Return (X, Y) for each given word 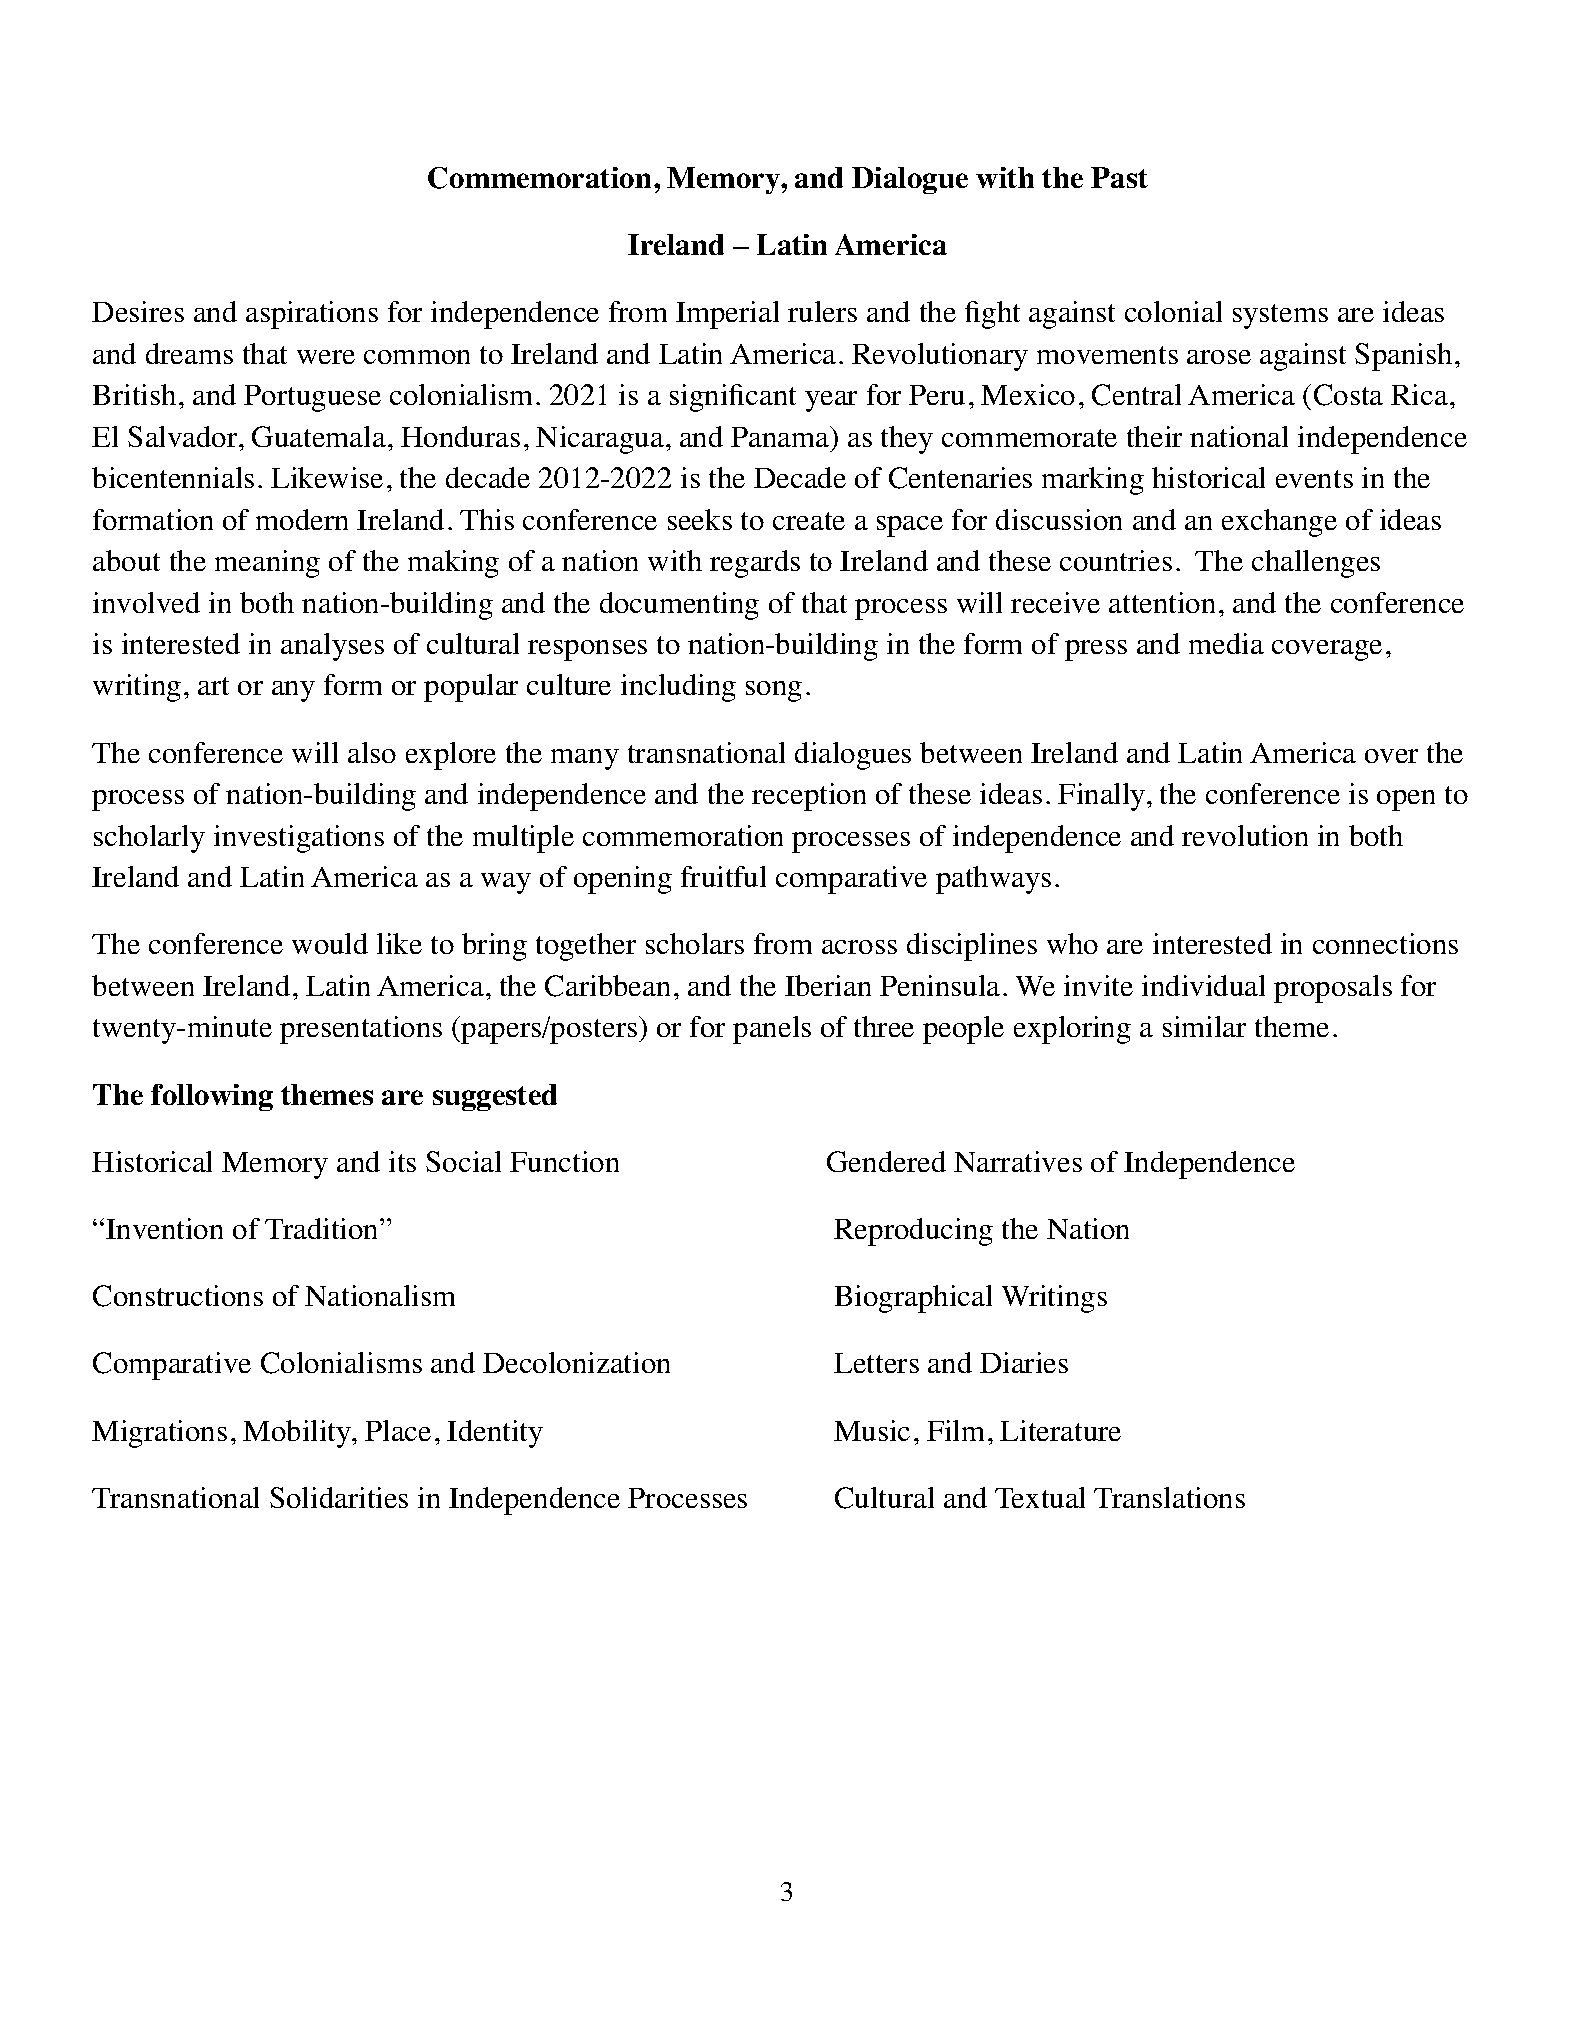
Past (1119, 177)
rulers (822, 311)
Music (872, 1430)
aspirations (312, 315)
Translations (1169, 1497)
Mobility (298, 1434)
